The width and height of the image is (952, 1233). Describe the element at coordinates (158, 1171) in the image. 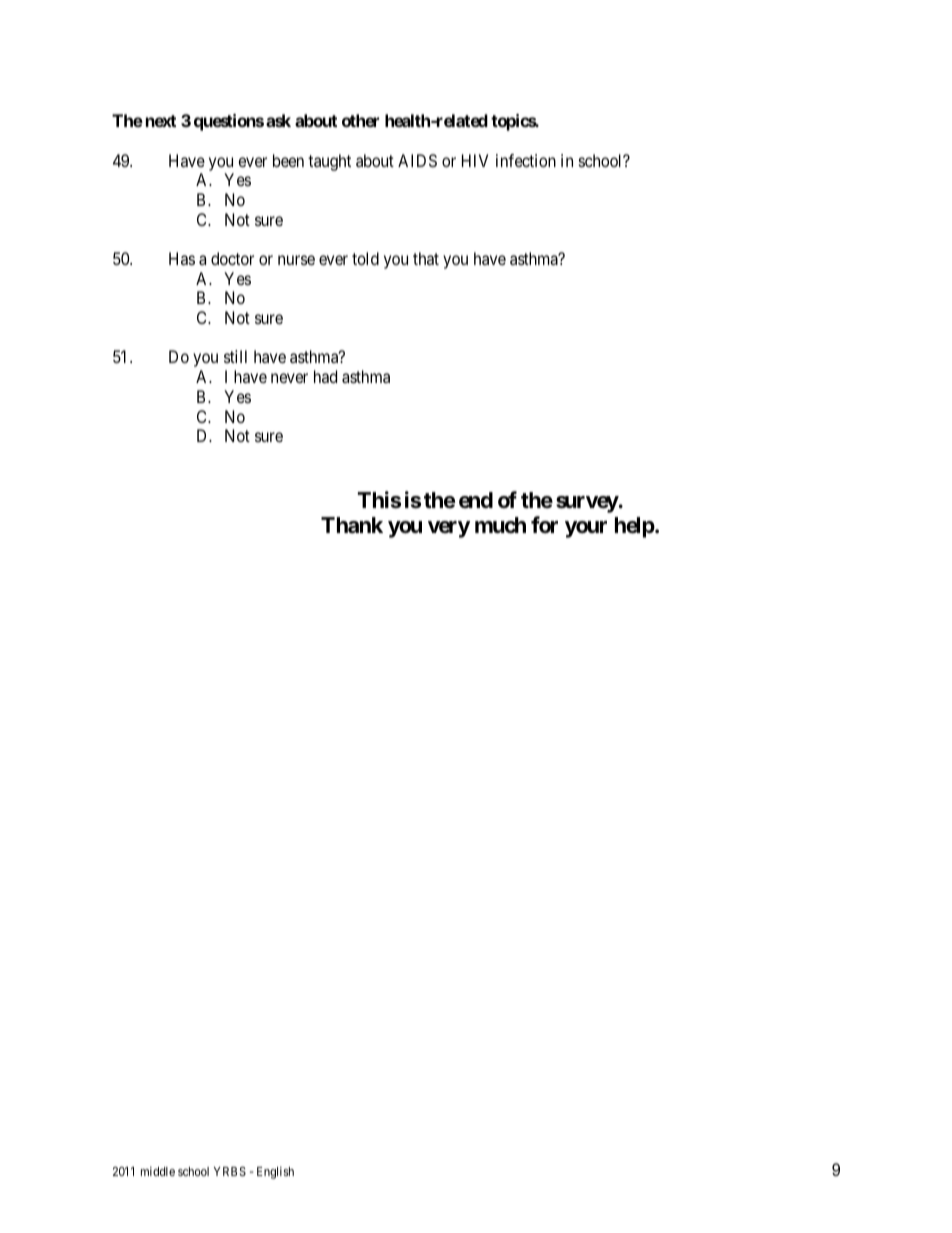

I see `middle` at that location.
